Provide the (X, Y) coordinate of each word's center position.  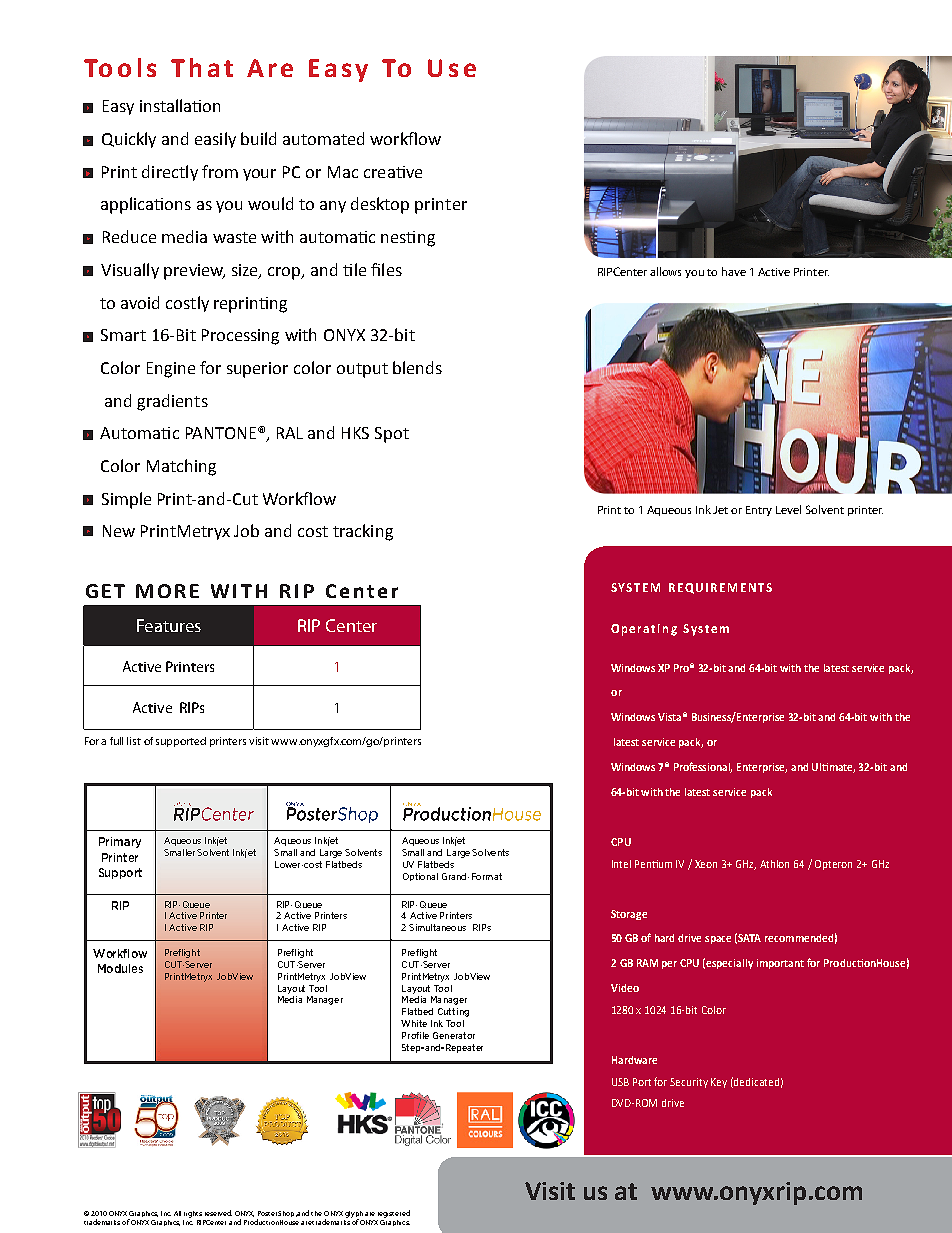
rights (193, 1214)
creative (393, 172)
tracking (363, 532)
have (734, 271)
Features (169, 625)
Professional (703, 767)
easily (215, 140)
